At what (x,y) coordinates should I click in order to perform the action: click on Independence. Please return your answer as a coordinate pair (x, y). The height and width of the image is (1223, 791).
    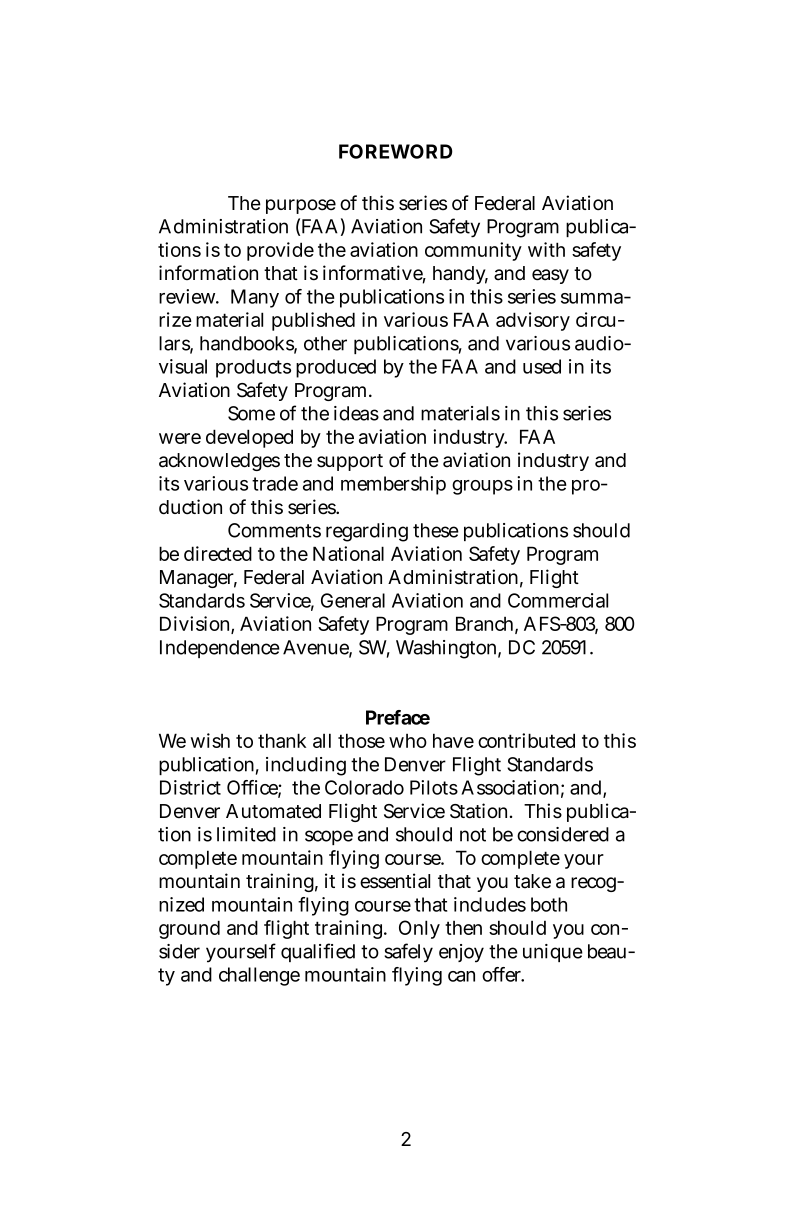
    Looking at the image, I should click on (220, 649).
